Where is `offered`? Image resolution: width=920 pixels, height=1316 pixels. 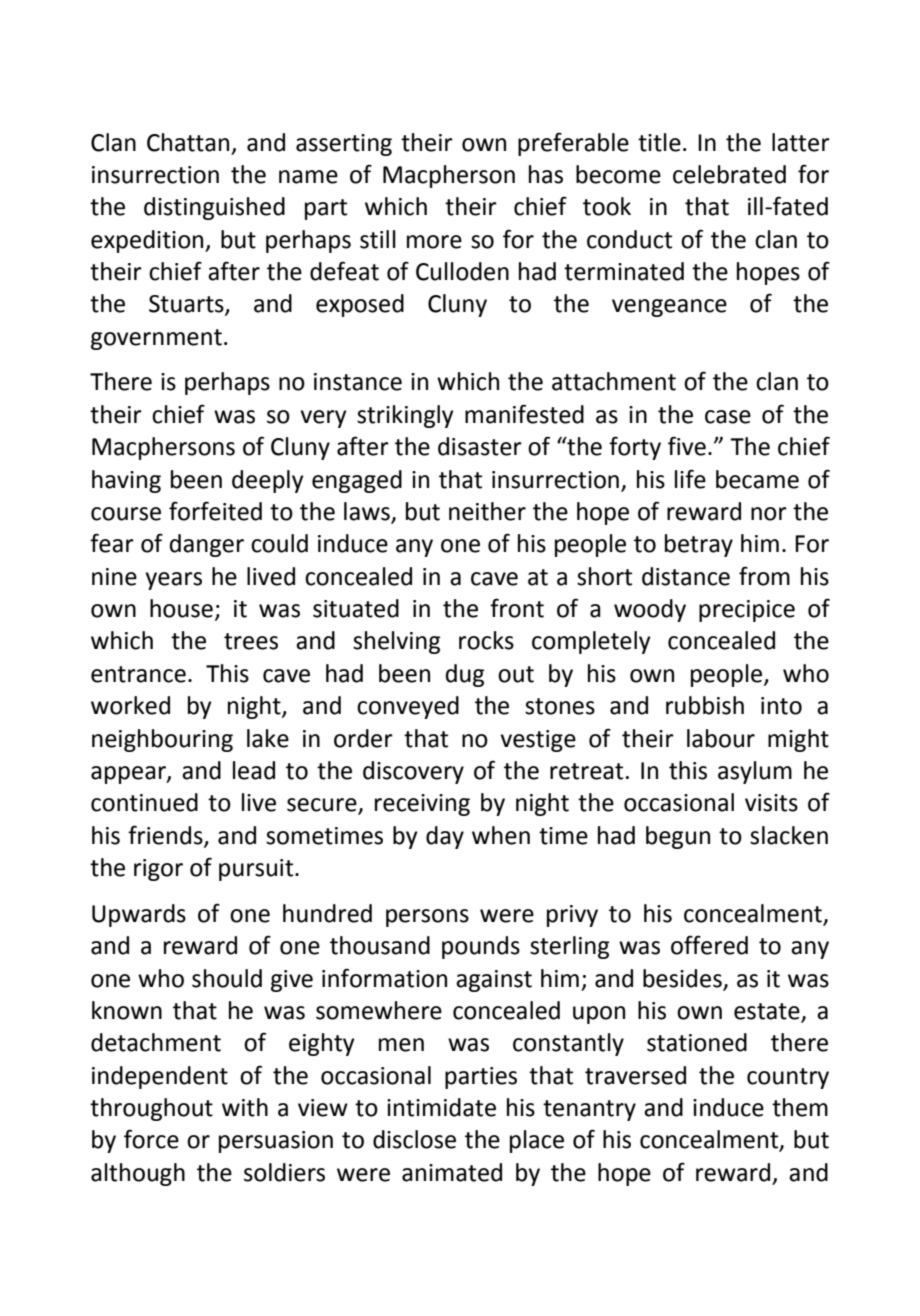
offered is located at coordinates (709, 945).
